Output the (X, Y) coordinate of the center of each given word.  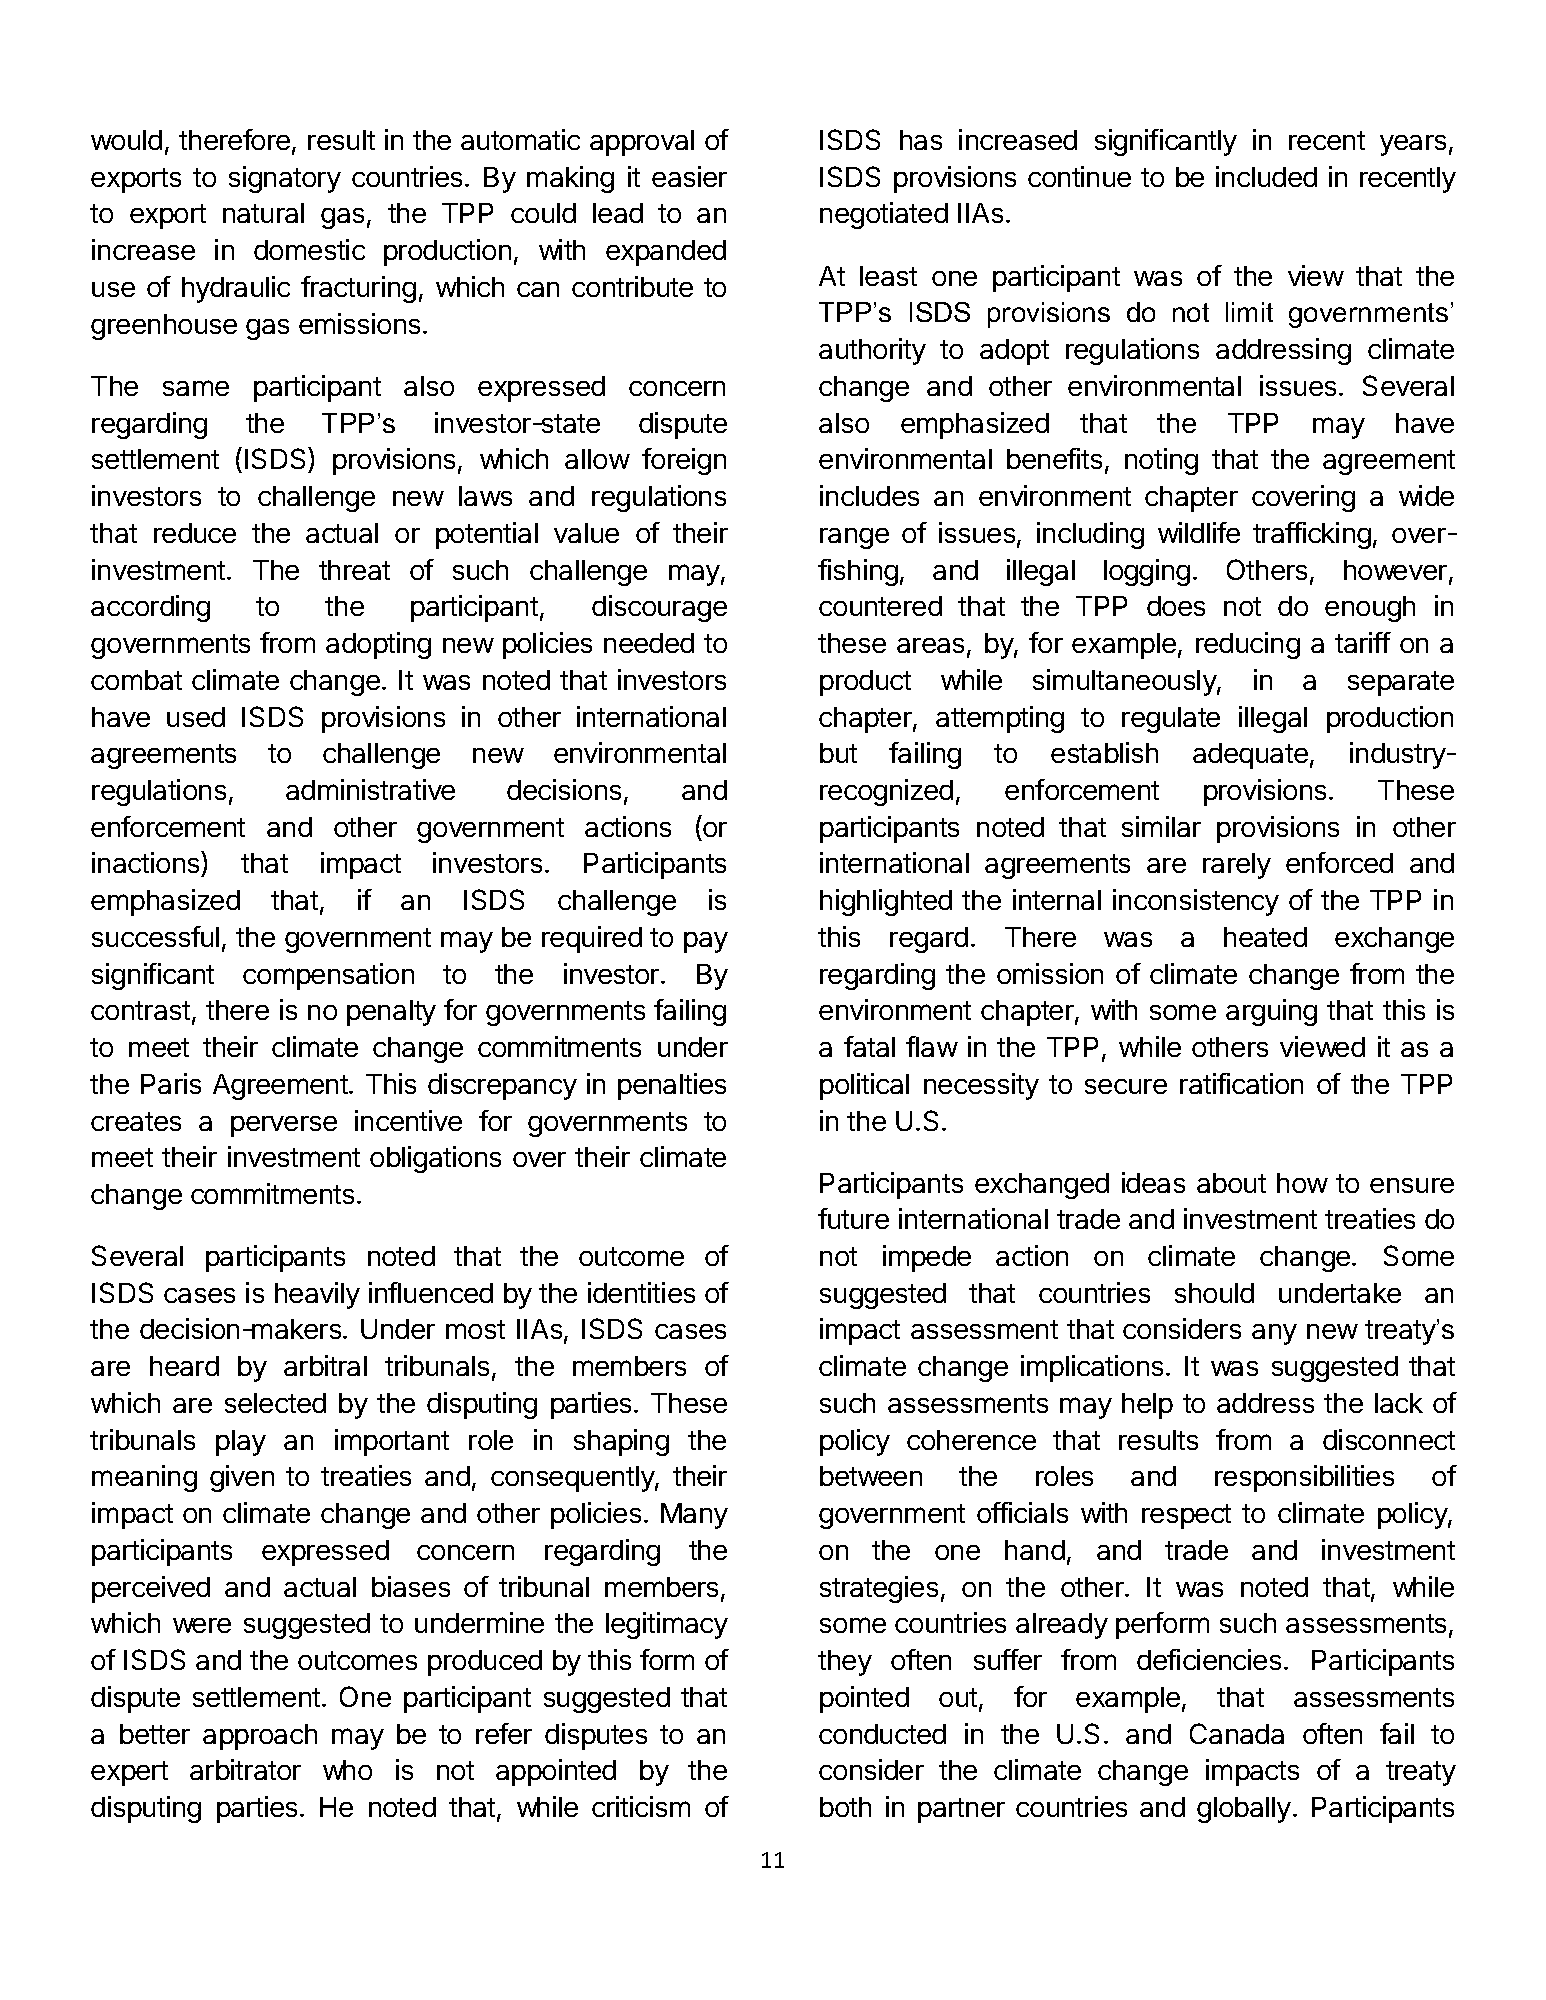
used (196, 717)
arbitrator (245, 1769)
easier (689, 176)
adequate (1250, 756)
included (1266, 176)
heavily (317, 1295)
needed (649, 643)
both (845, 1807)
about (1231, 1183)
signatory (285, 179)
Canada (1237, 1733)
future (853, 1218)
